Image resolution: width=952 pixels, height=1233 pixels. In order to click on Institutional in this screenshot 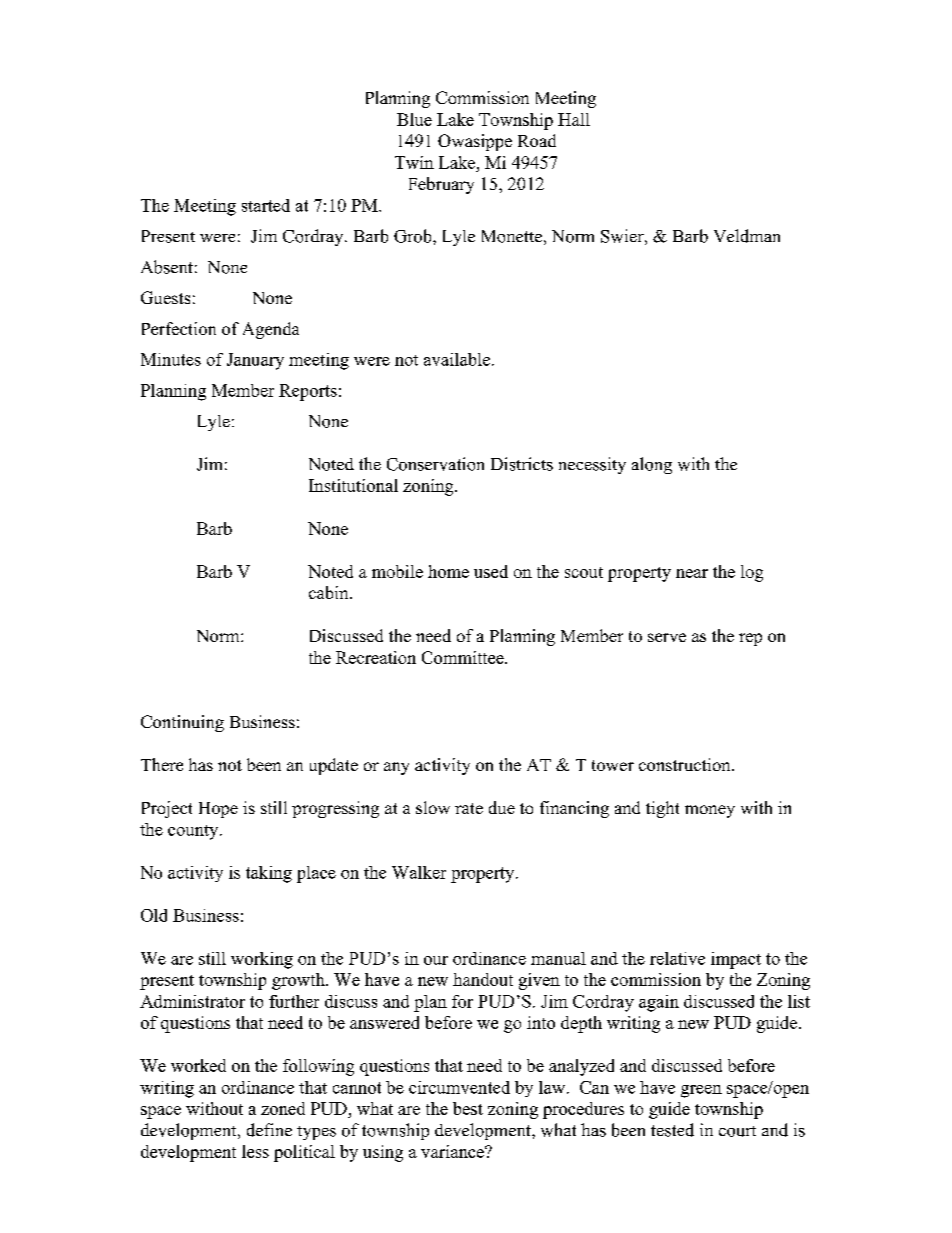, I will do `click(353, 485)`.
